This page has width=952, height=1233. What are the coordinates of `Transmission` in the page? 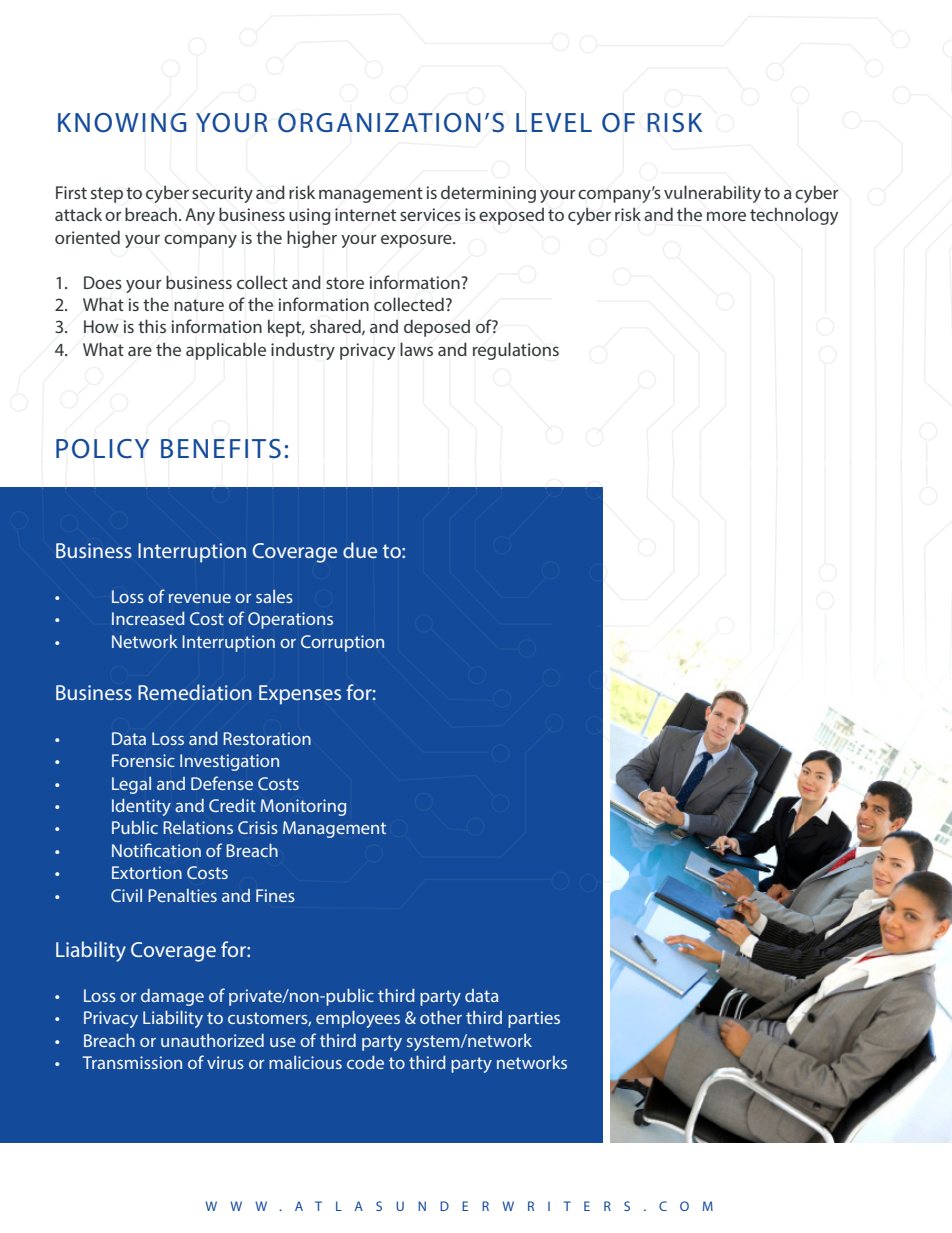 It's located at (132, 1062).
